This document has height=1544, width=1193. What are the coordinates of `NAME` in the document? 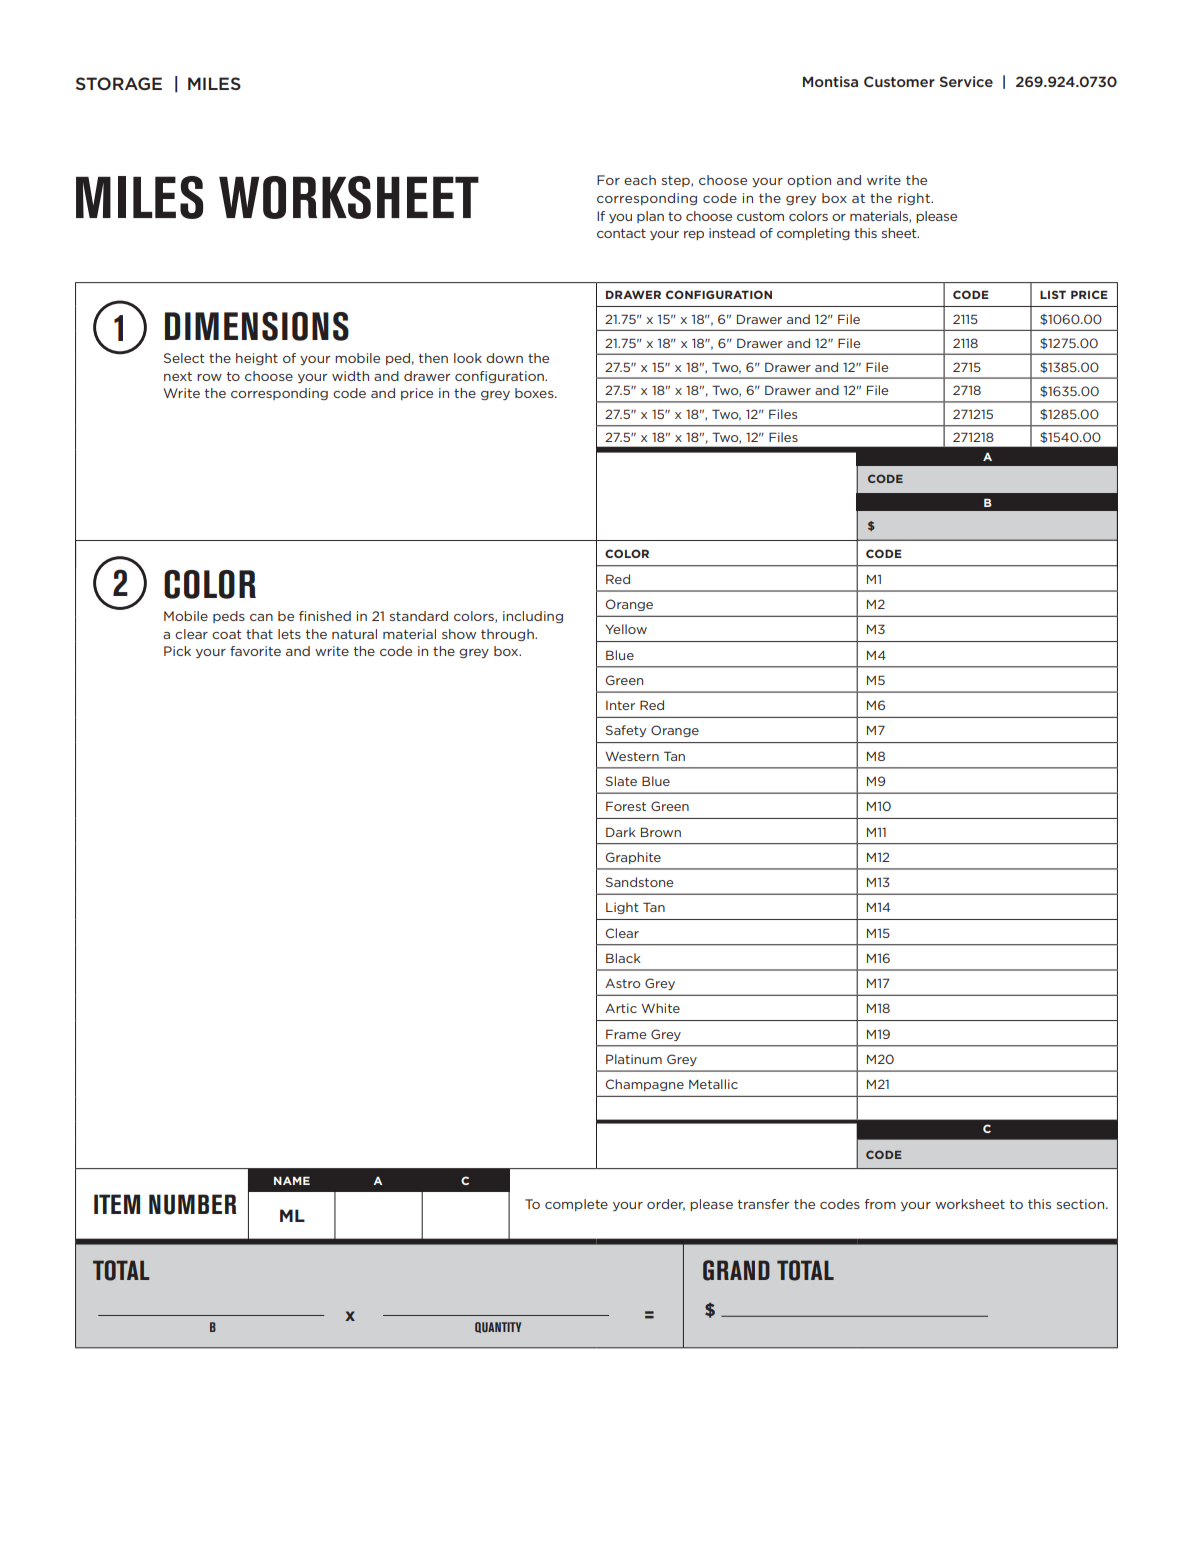 It's located at (292, 1180).
